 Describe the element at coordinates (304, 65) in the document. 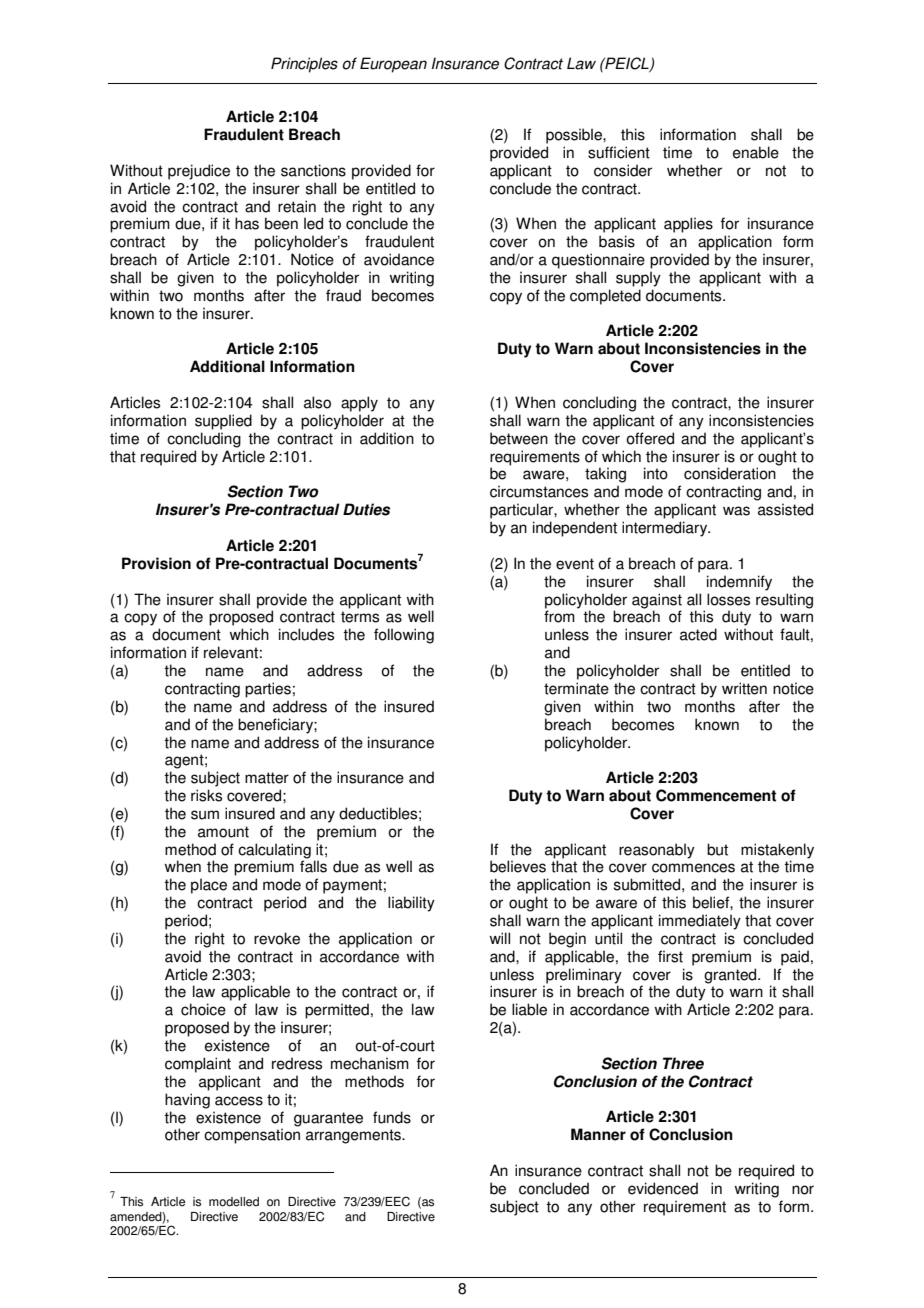

I see `Principles` at that location.
